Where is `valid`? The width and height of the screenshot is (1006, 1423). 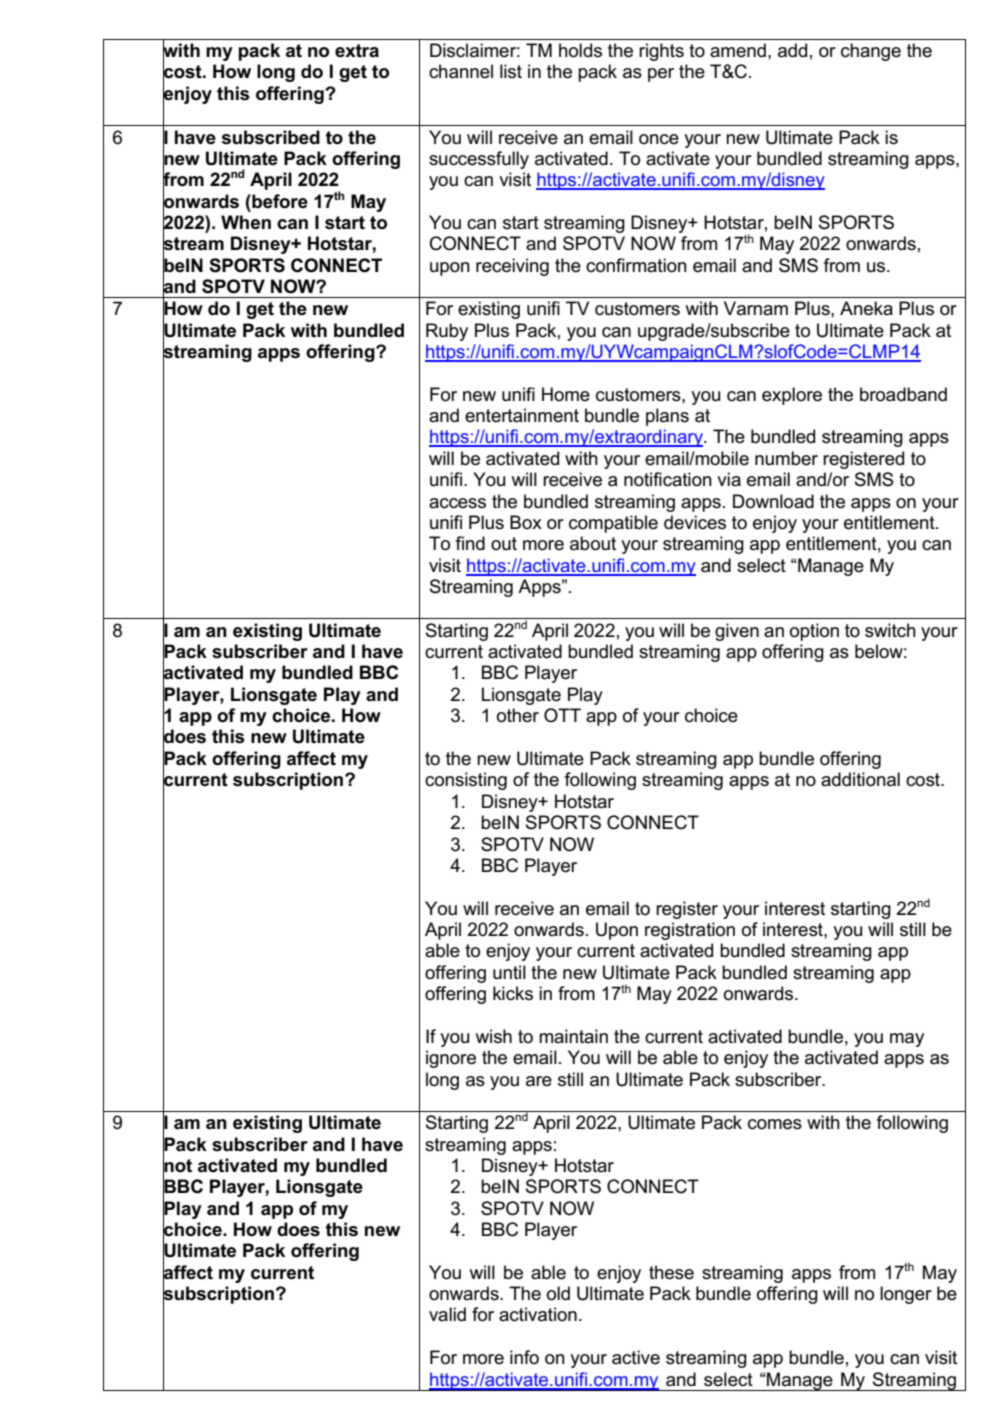 valid is located at coordinates (447, 1314).
